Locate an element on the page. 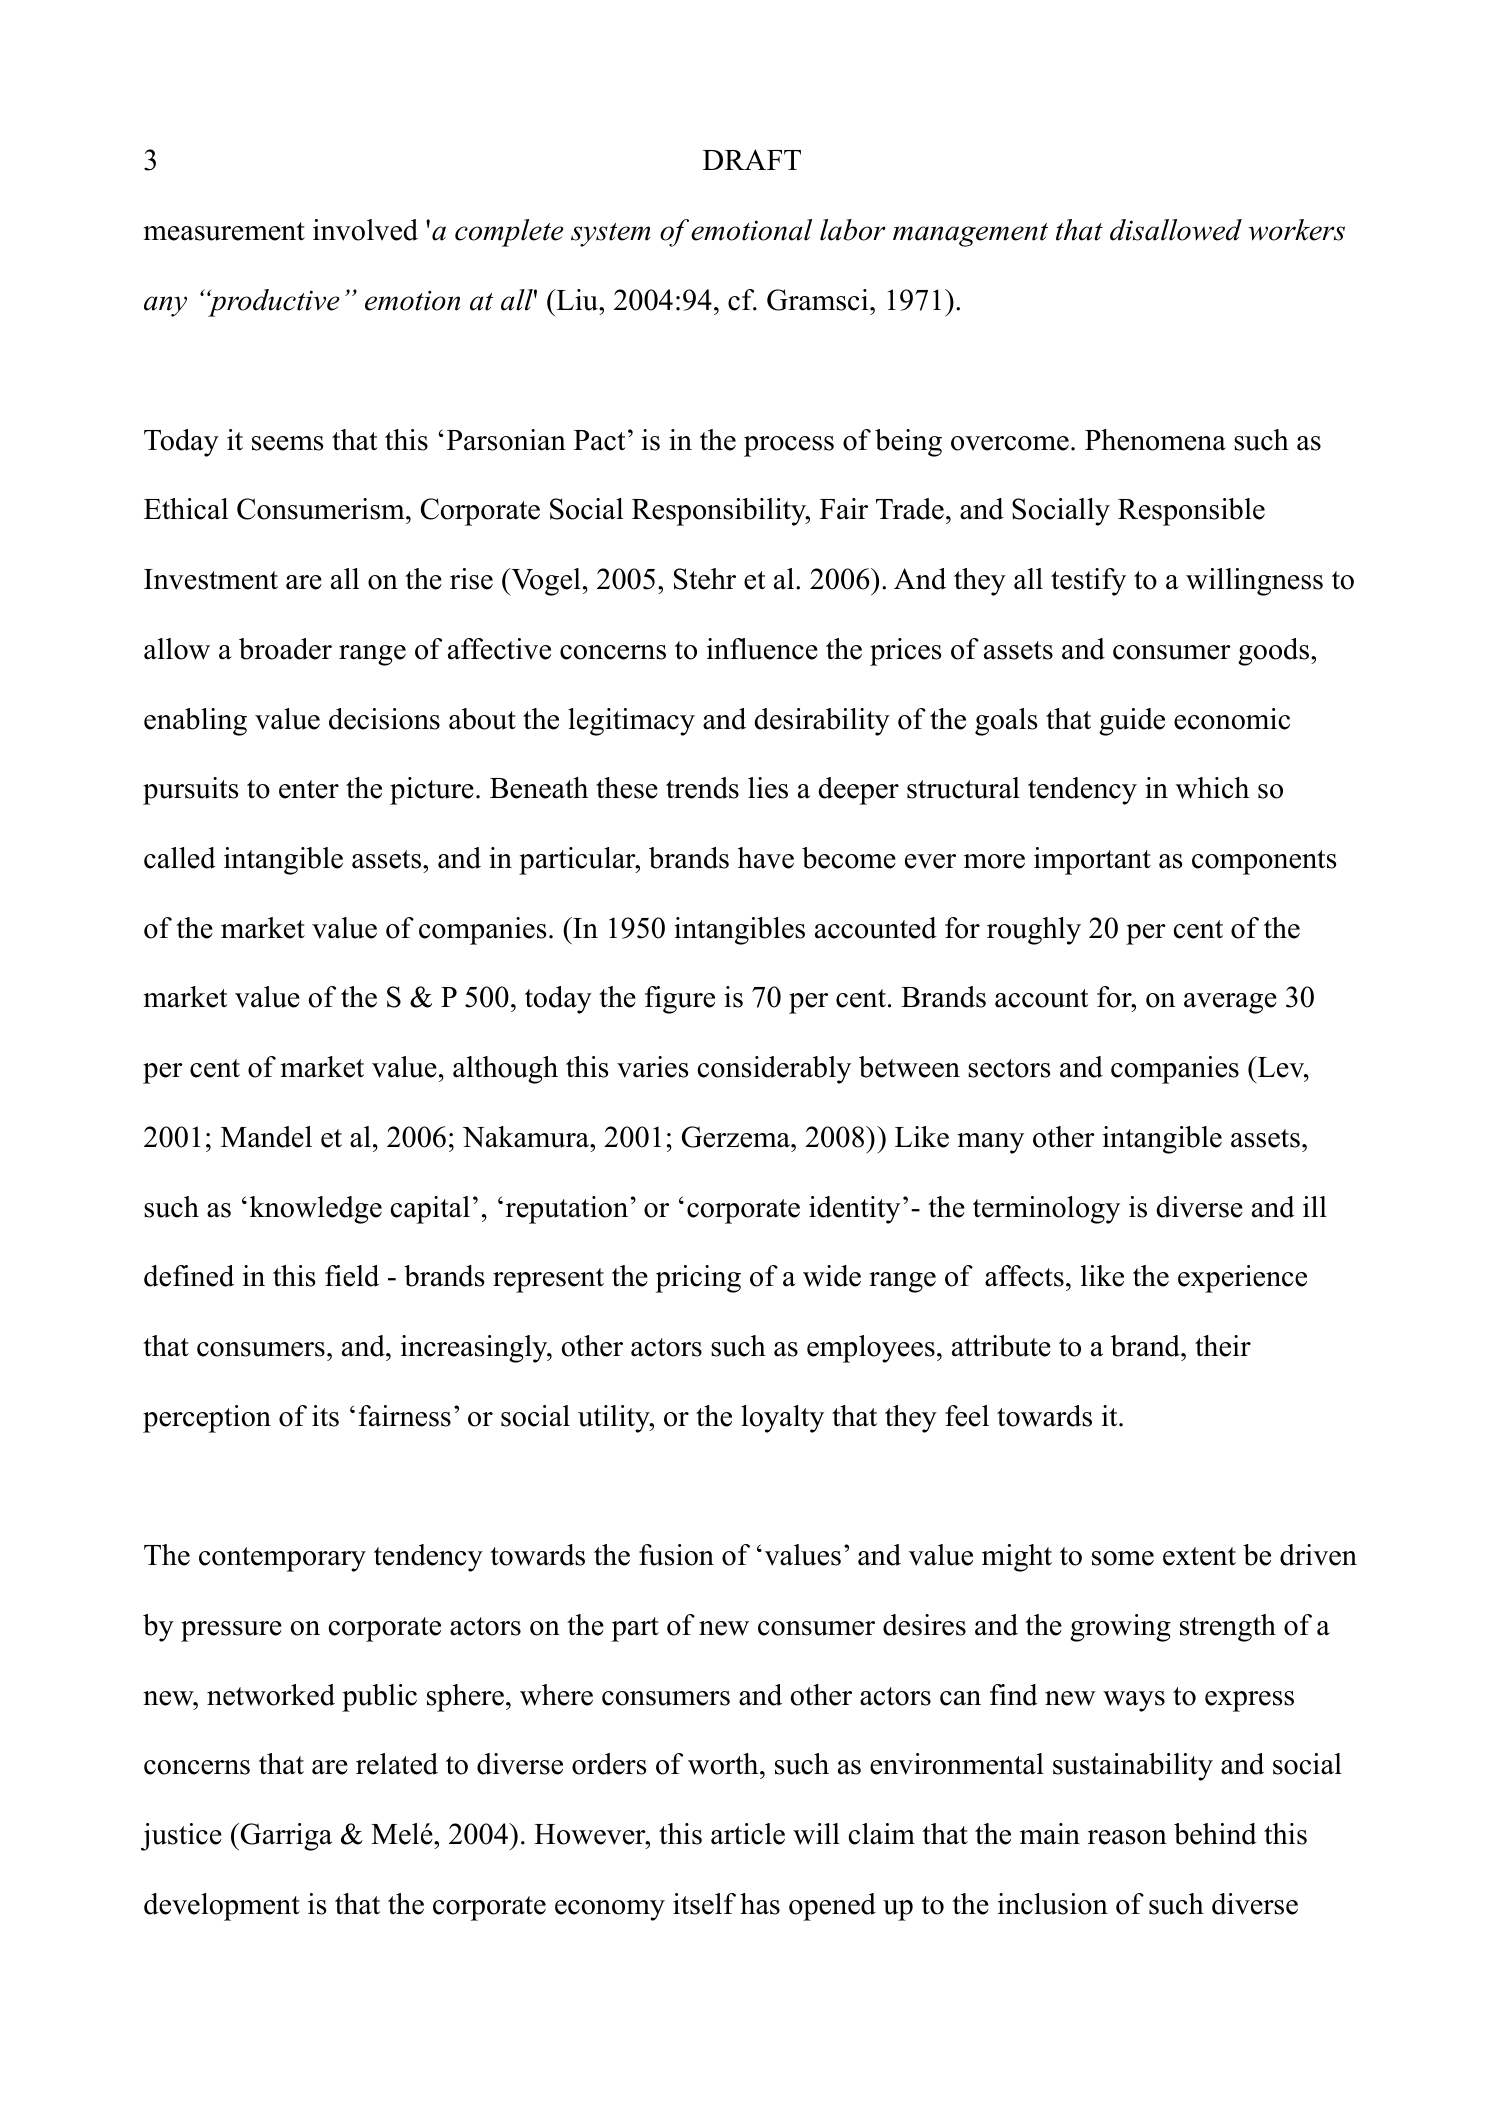 The height and width of the page is (2127, 1503). involved is located at coordinates (365, 230).
